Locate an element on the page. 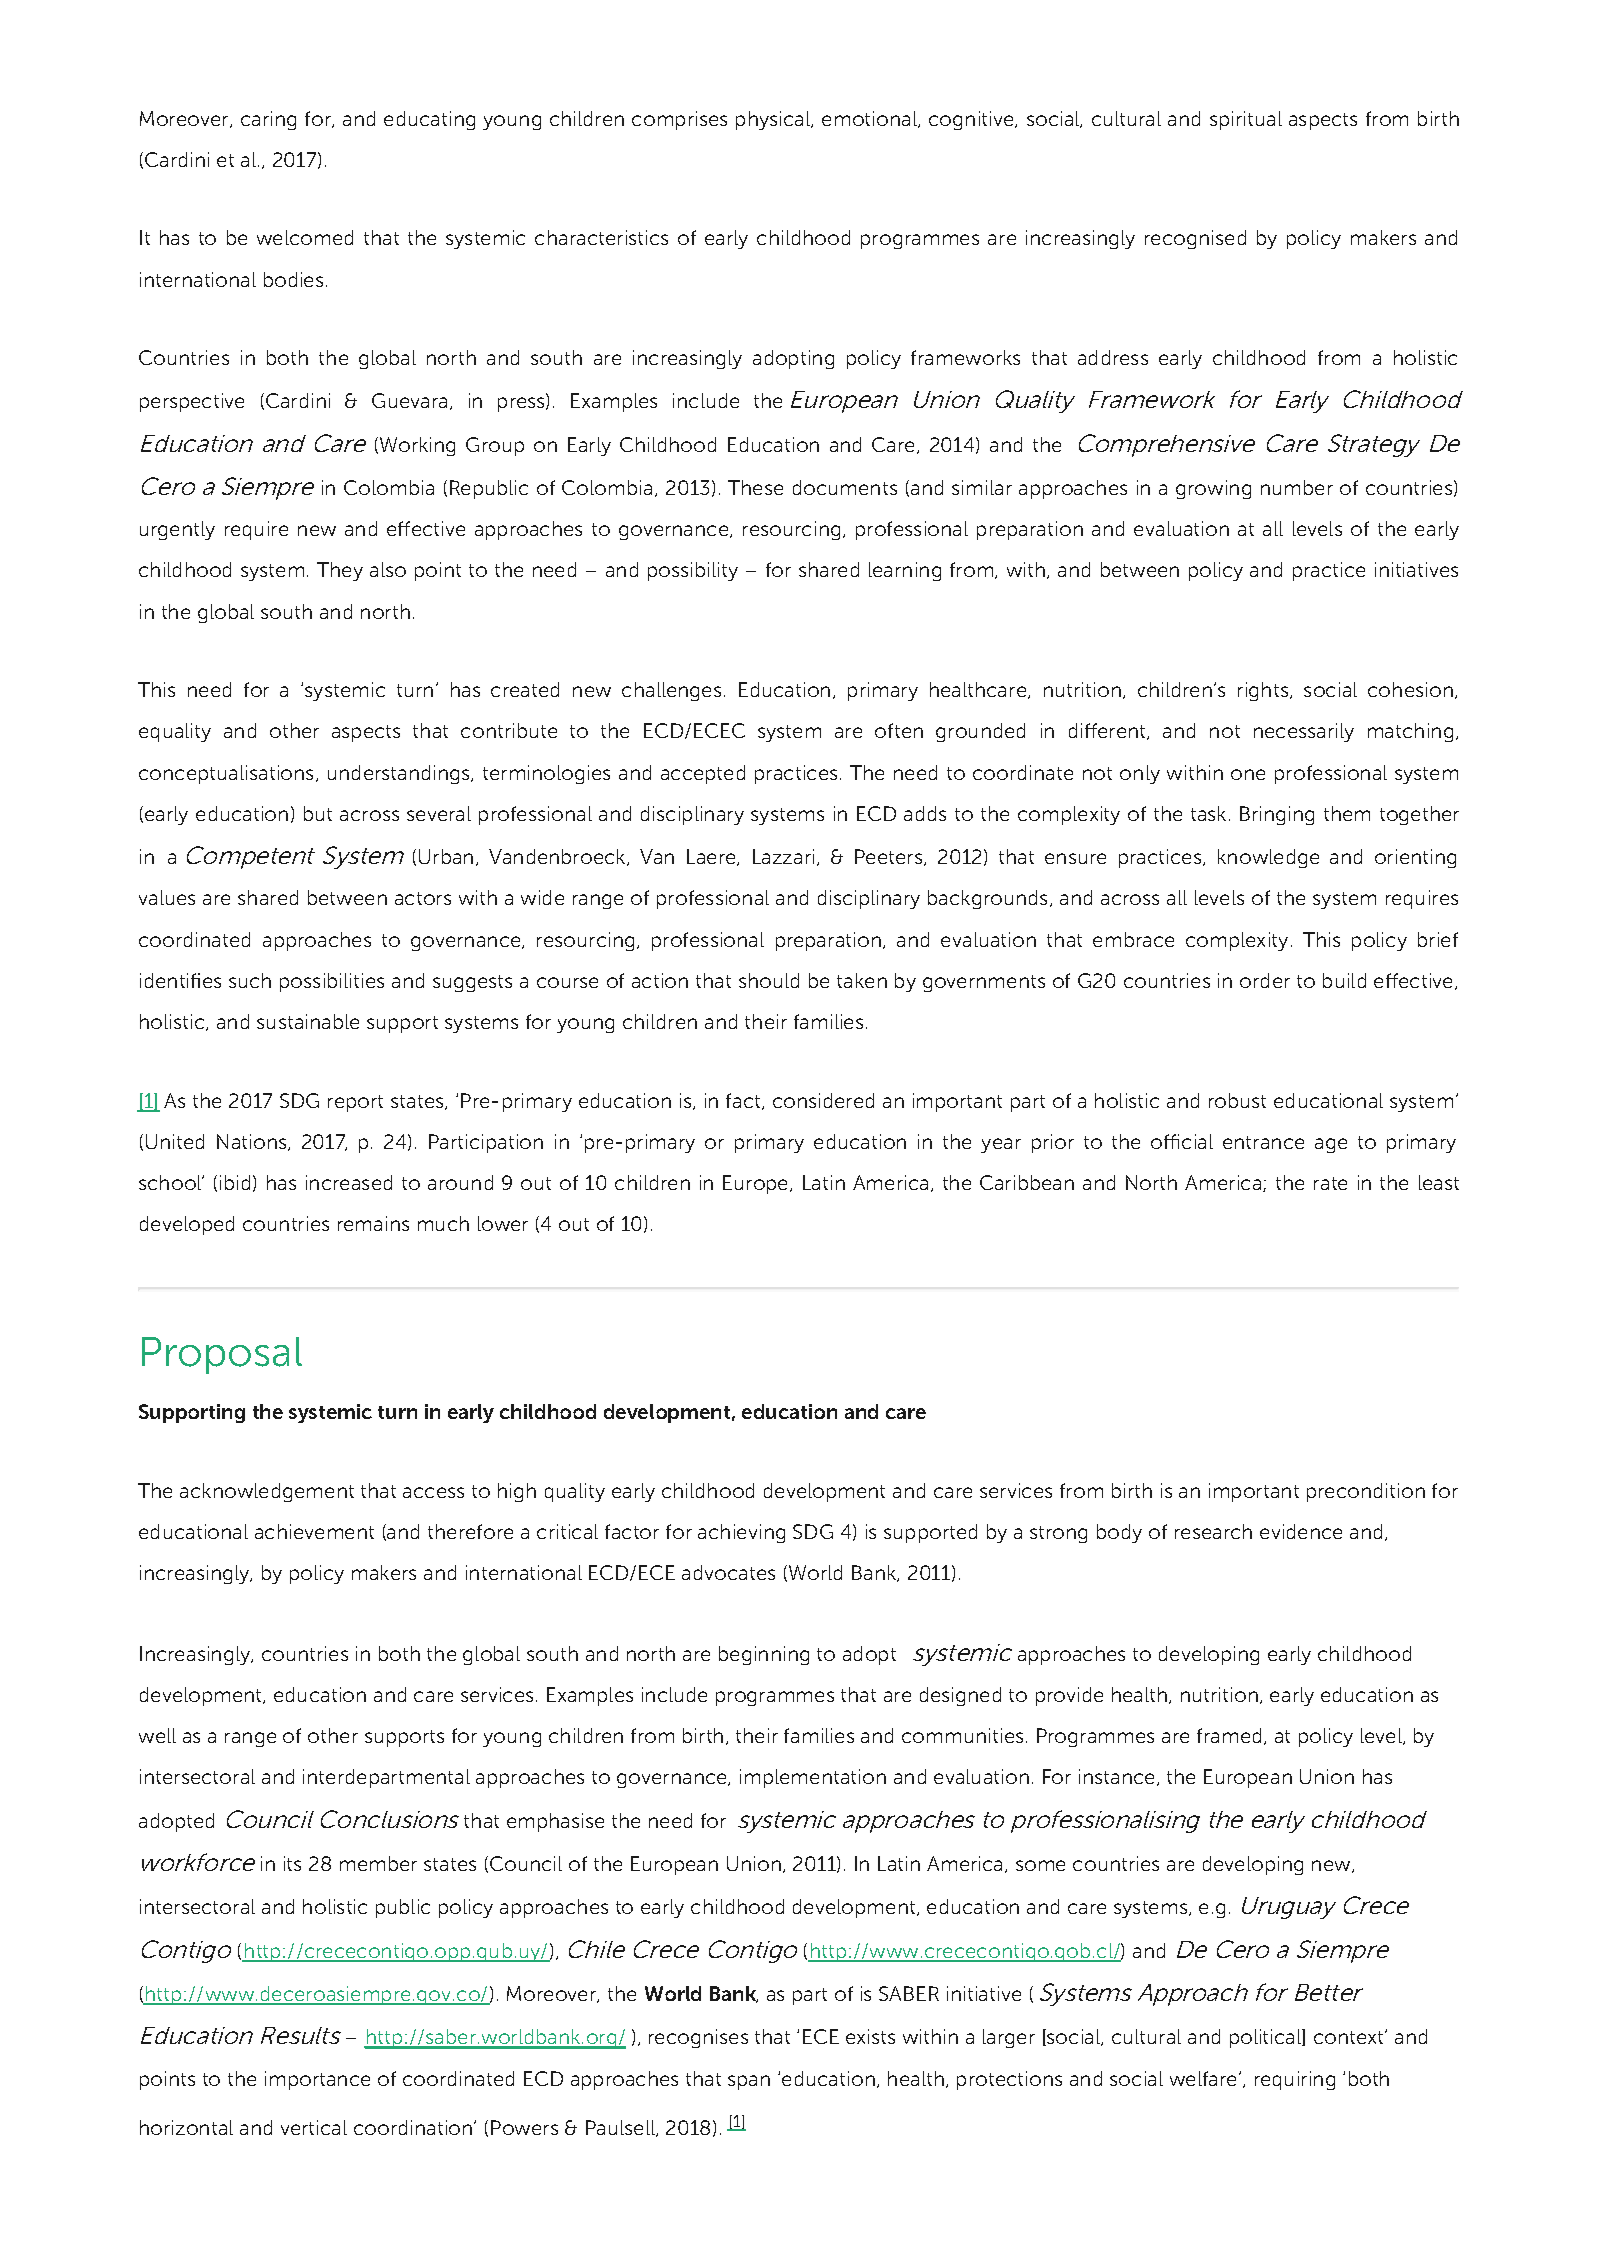 This document has width=1599, height=2262. rights is located at coordinates (1263, 691).
